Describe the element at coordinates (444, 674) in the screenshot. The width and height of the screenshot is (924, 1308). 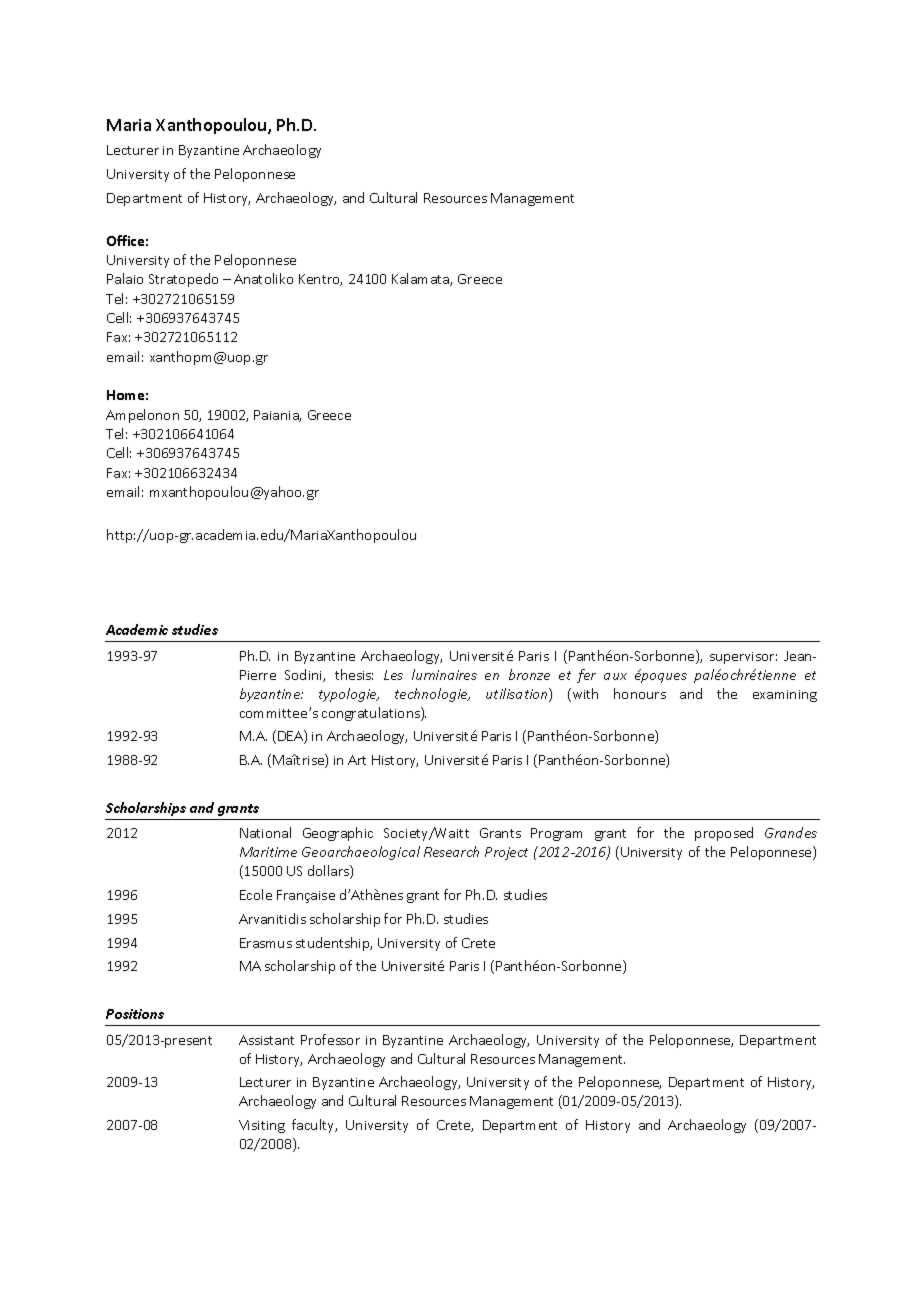
I see `luminaires` at that location.
